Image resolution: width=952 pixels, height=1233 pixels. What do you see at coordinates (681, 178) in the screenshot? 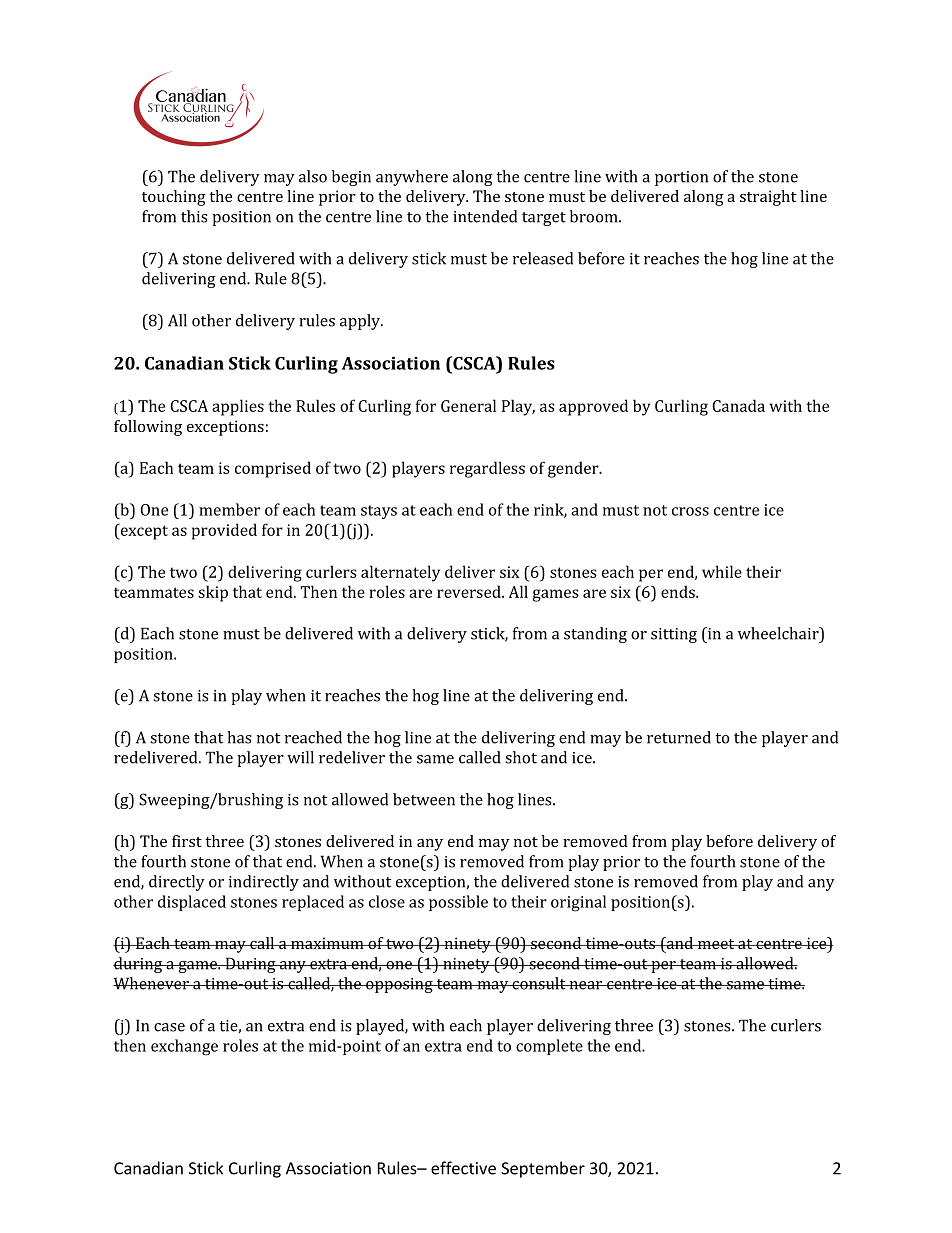
I see `portion` at bounding box center [681, 178].
